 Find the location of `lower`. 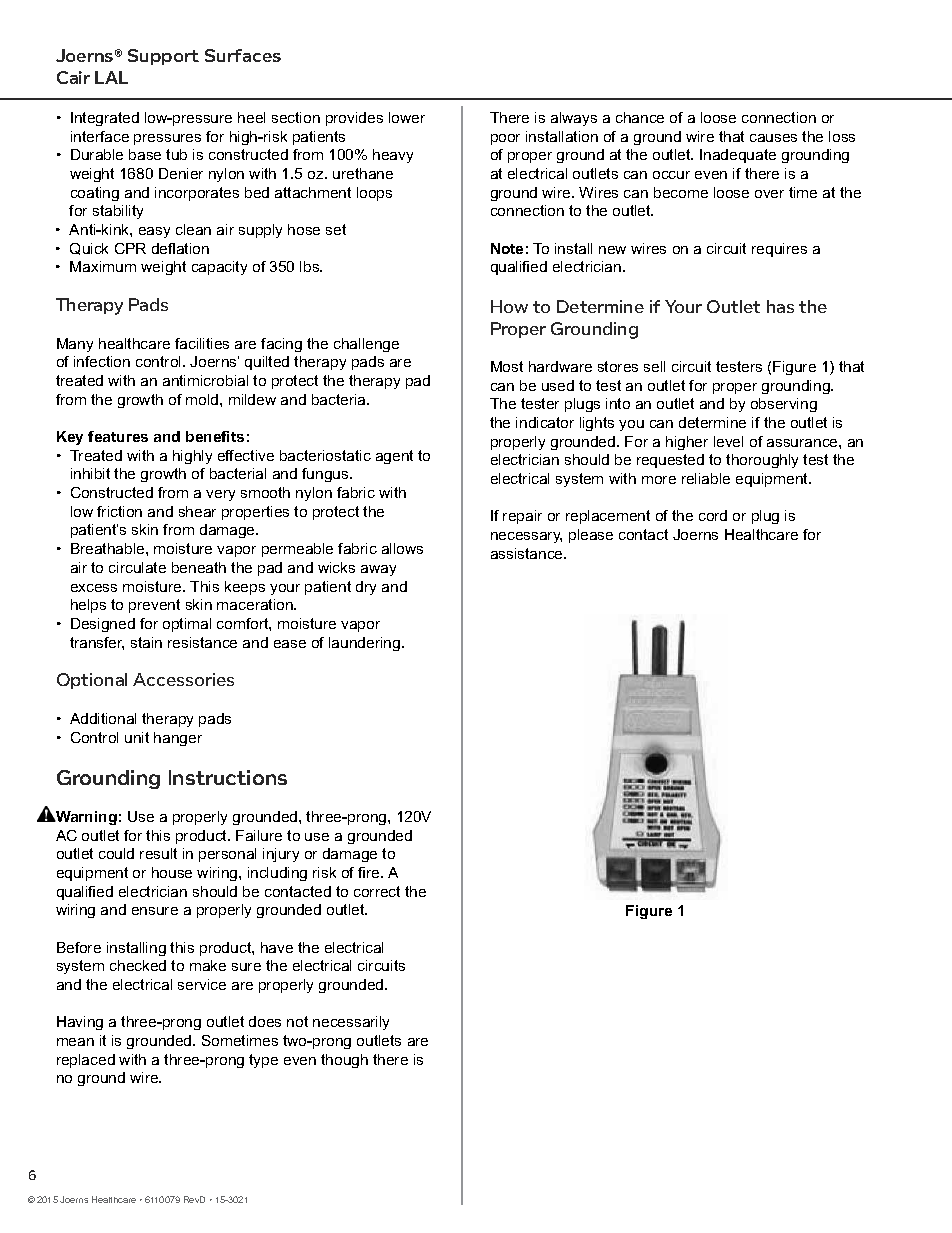

lower is located at coordinates (407, 117).
